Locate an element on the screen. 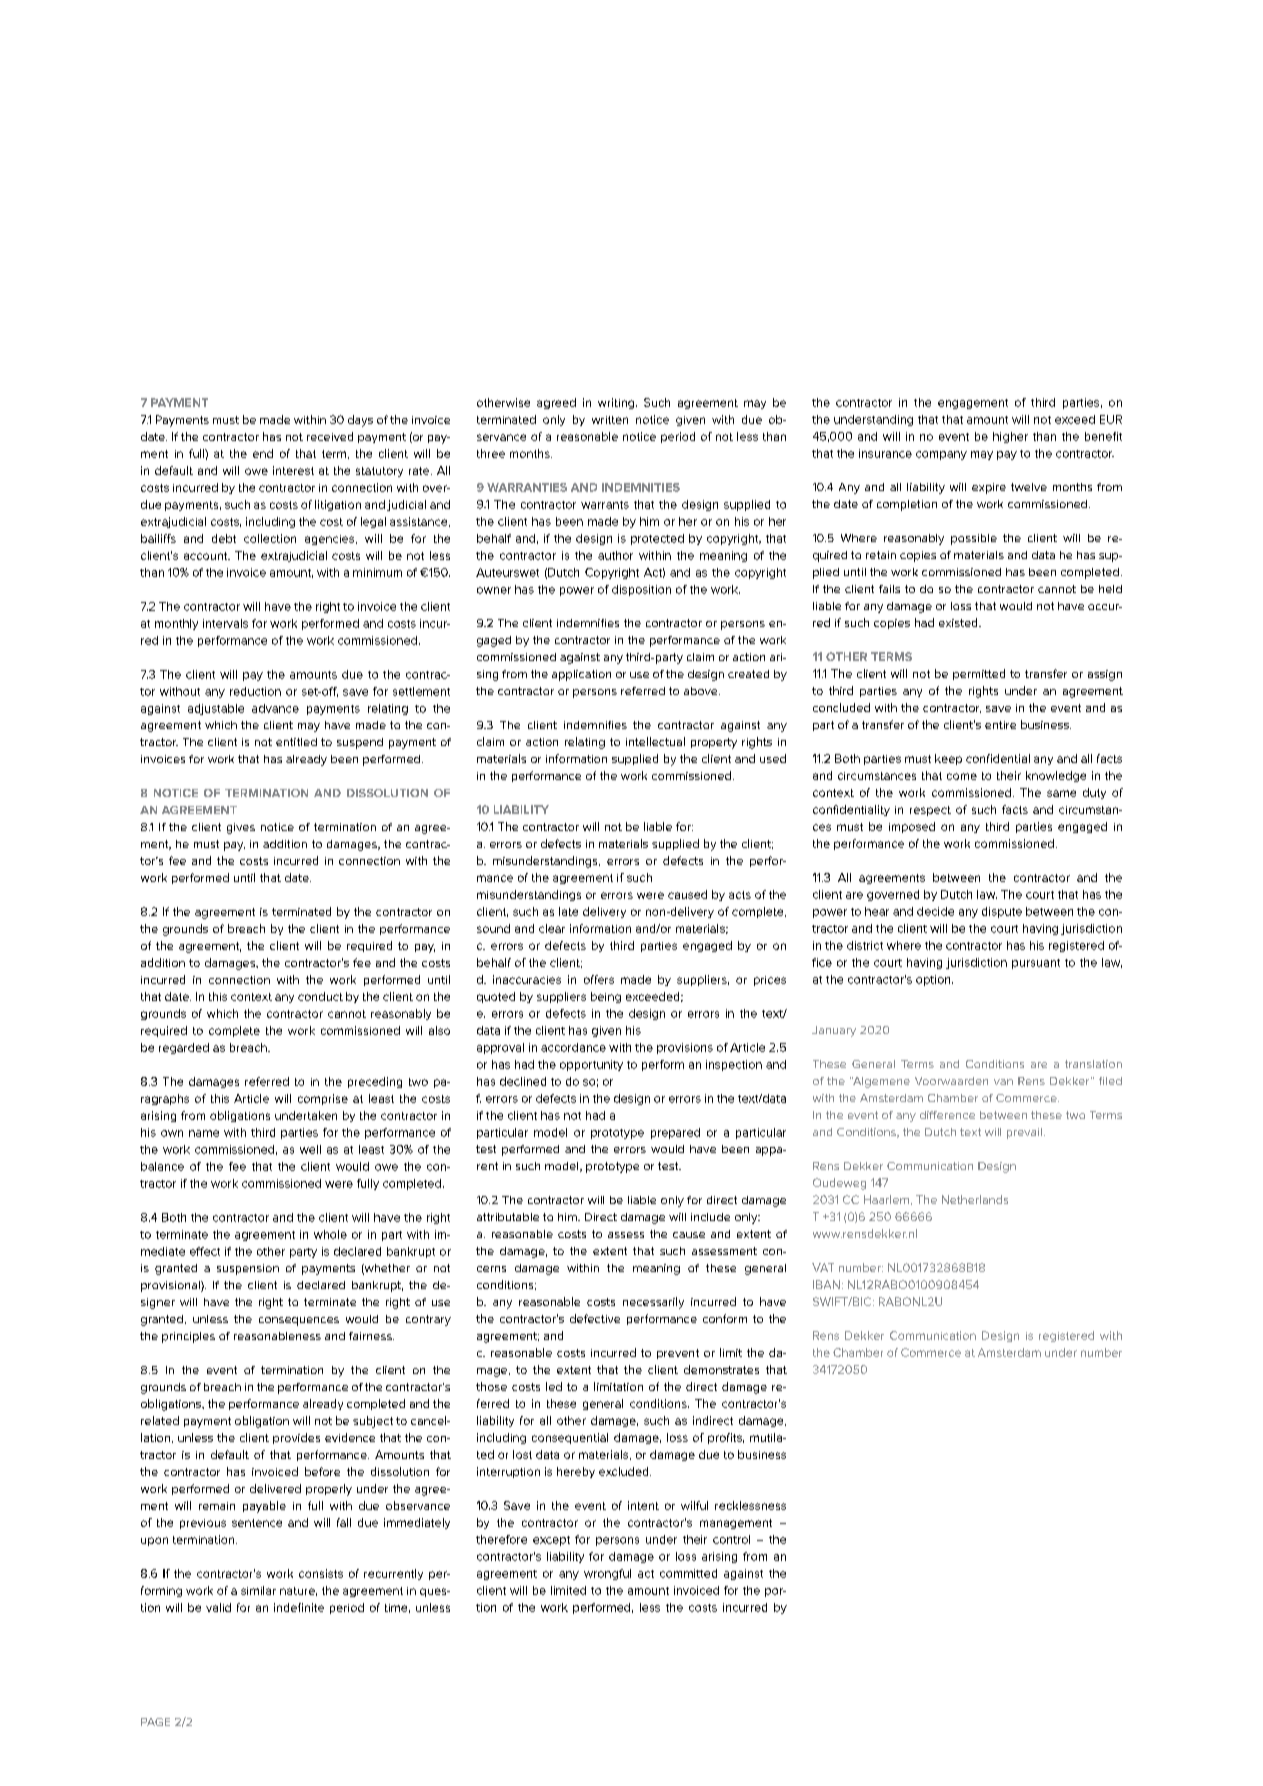 The width and height of the screenshot is (1263, 1786). written is located at coordinates (610, 420).
